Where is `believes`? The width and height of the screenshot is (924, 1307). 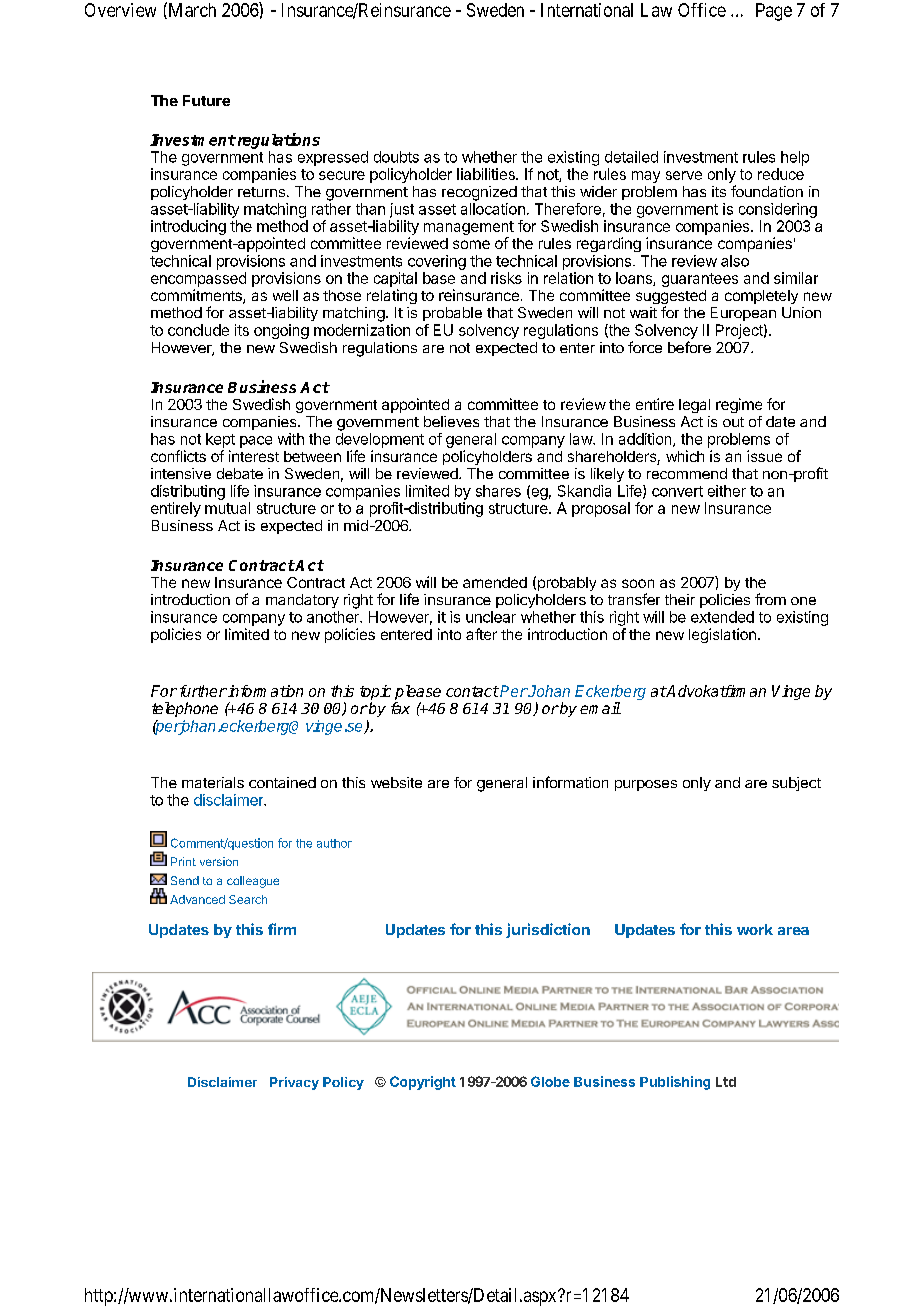
believes is located at coordinates (451, 421).
